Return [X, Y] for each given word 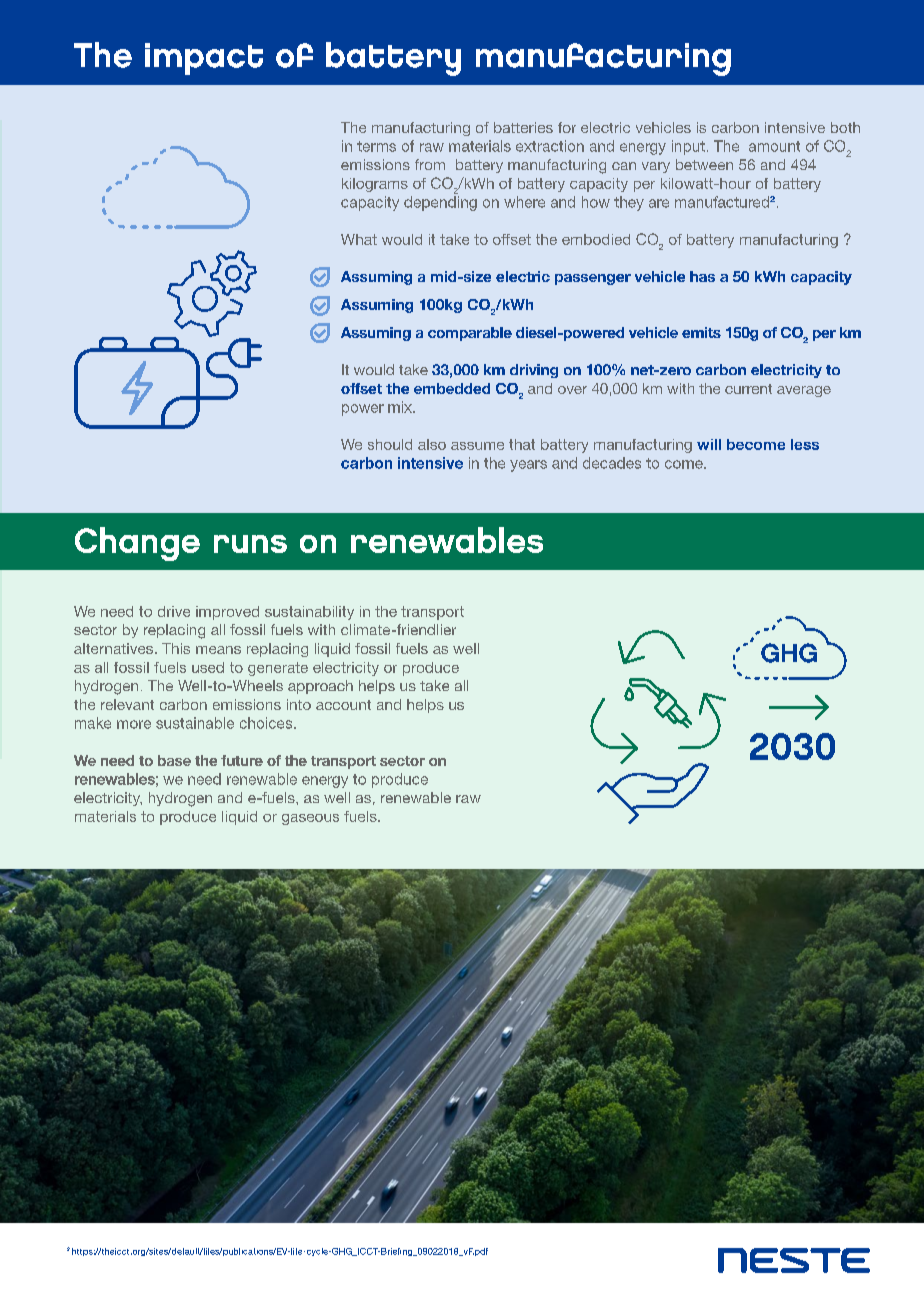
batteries [523, 127]
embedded [452, 388]
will [709, 444]
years [528, 466]
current [748, 389]
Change [137, 544]
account [343, 705]
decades [612, 463]
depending [440, 203]
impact [204, 59]
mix [401, 407]
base [174, 760]
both [845, 127]
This [176, 648]
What [359, 239]
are [659, 203]
